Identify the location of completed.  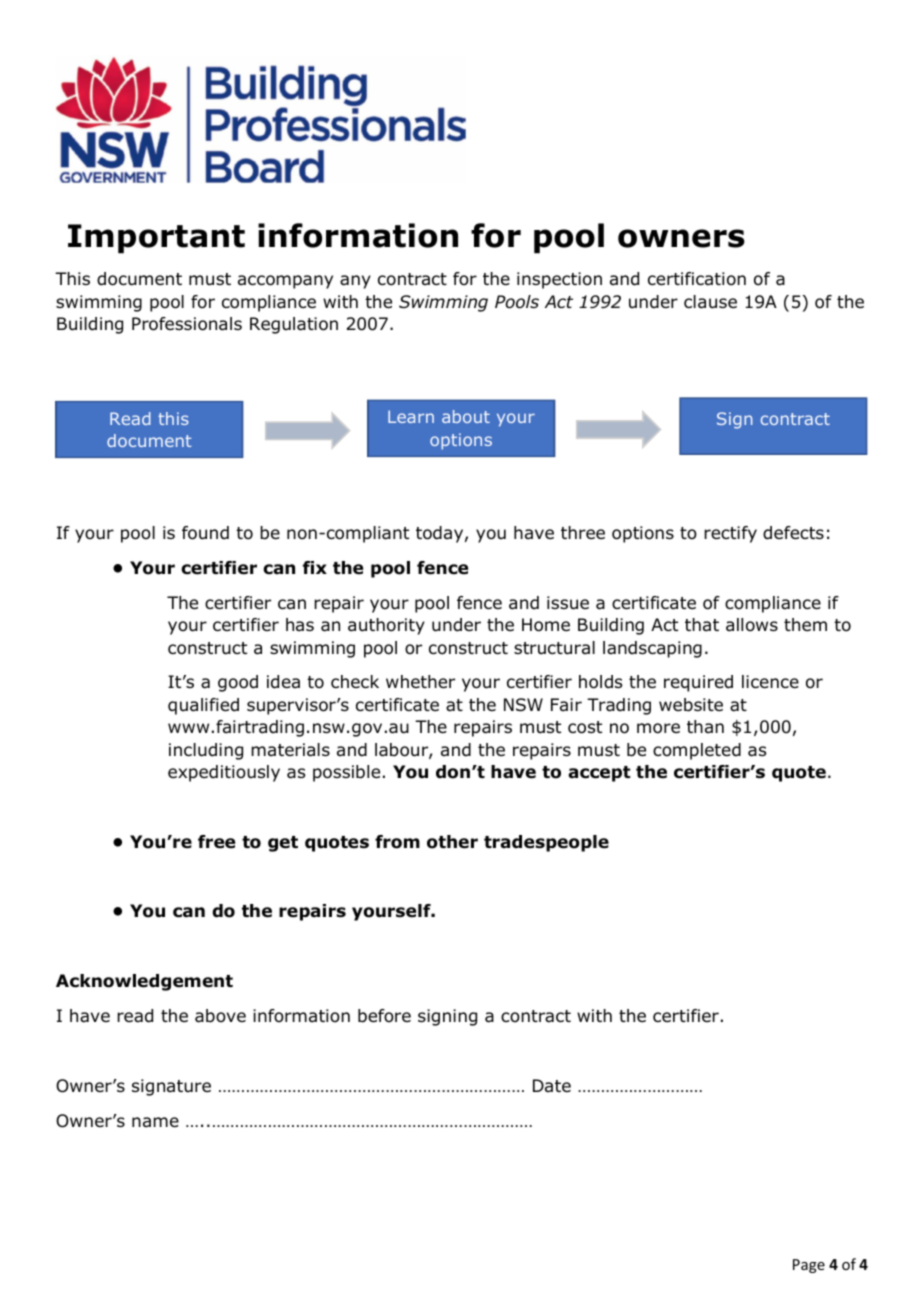
(697, 751).
